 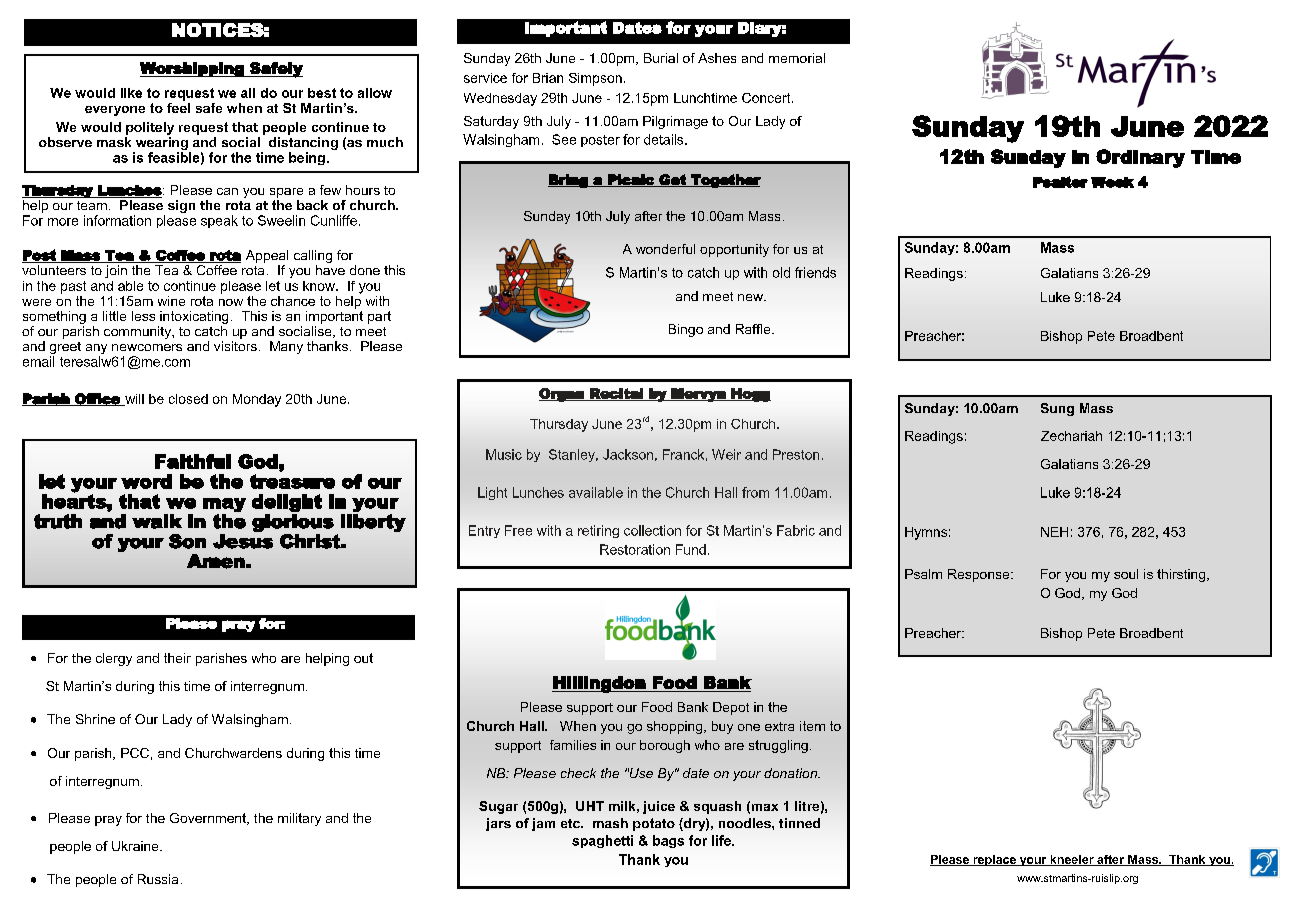 I want to click on Ukraine, so click(x=136, y=846).
